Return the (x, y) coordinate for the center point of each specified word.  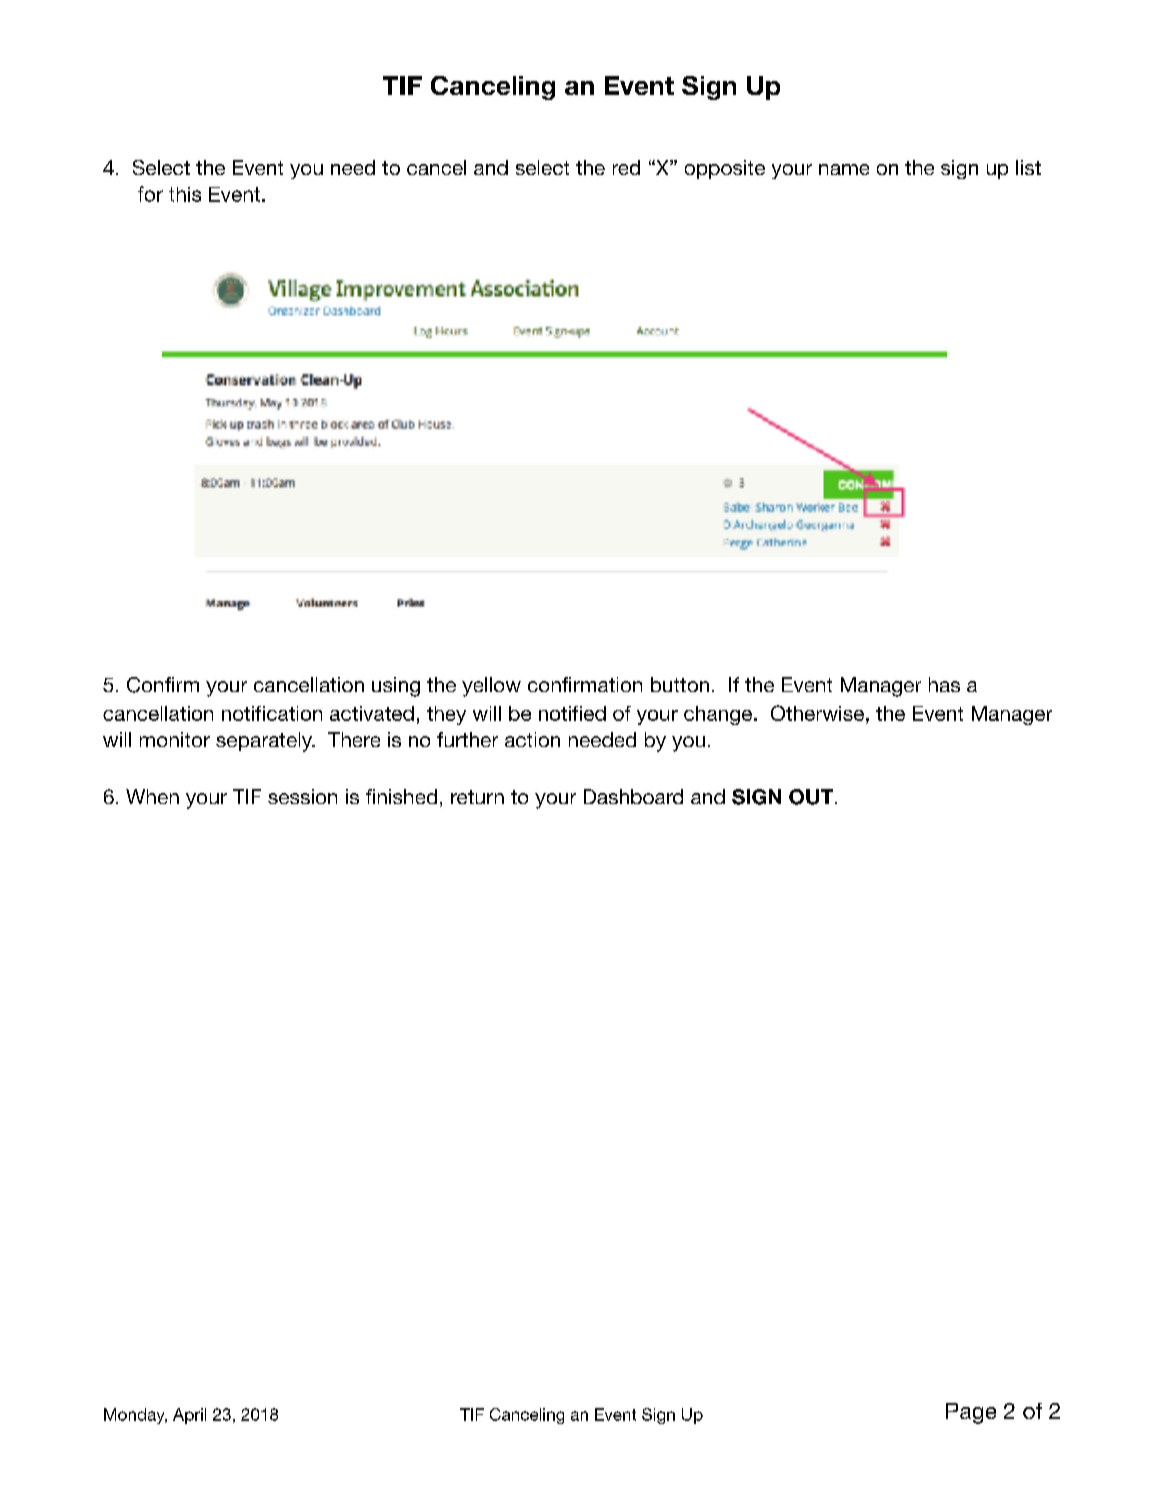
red (626, 167)
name (844, 169)
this (185, 194)
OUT (811, 797)
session (302, 796)
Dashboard (633, 796)
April (189, 1416)
